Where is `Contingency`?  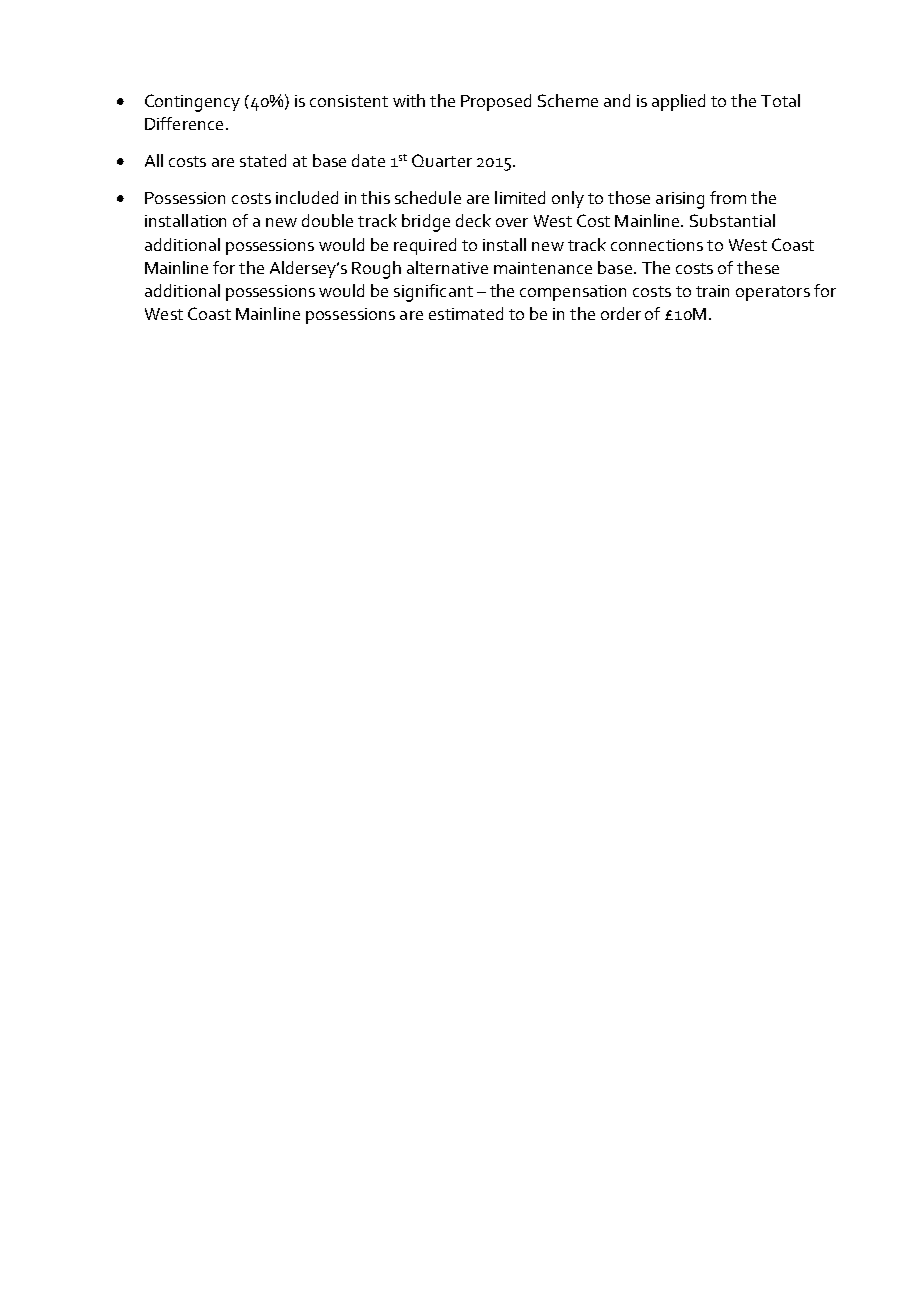
Contingency is located at coordinates (192, 103).
